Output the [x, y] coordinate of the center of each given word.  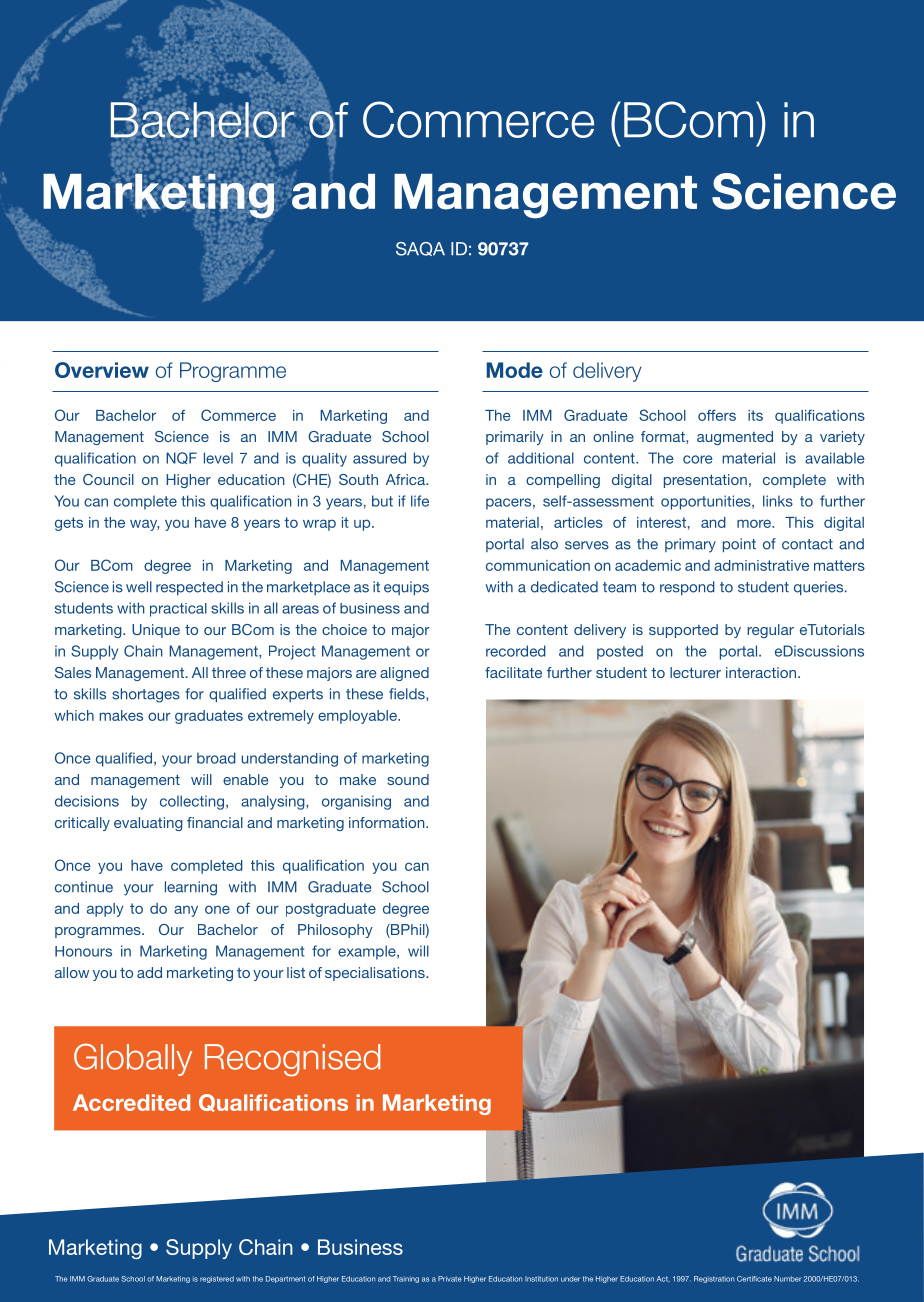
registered [217, 1279]
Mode [515, 370]
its [755, 415]
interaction [761, 672]
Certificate [754, 1279]
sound [408, 779]
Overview [102, 370]
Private [450, 1279]
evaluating [148, 824]
